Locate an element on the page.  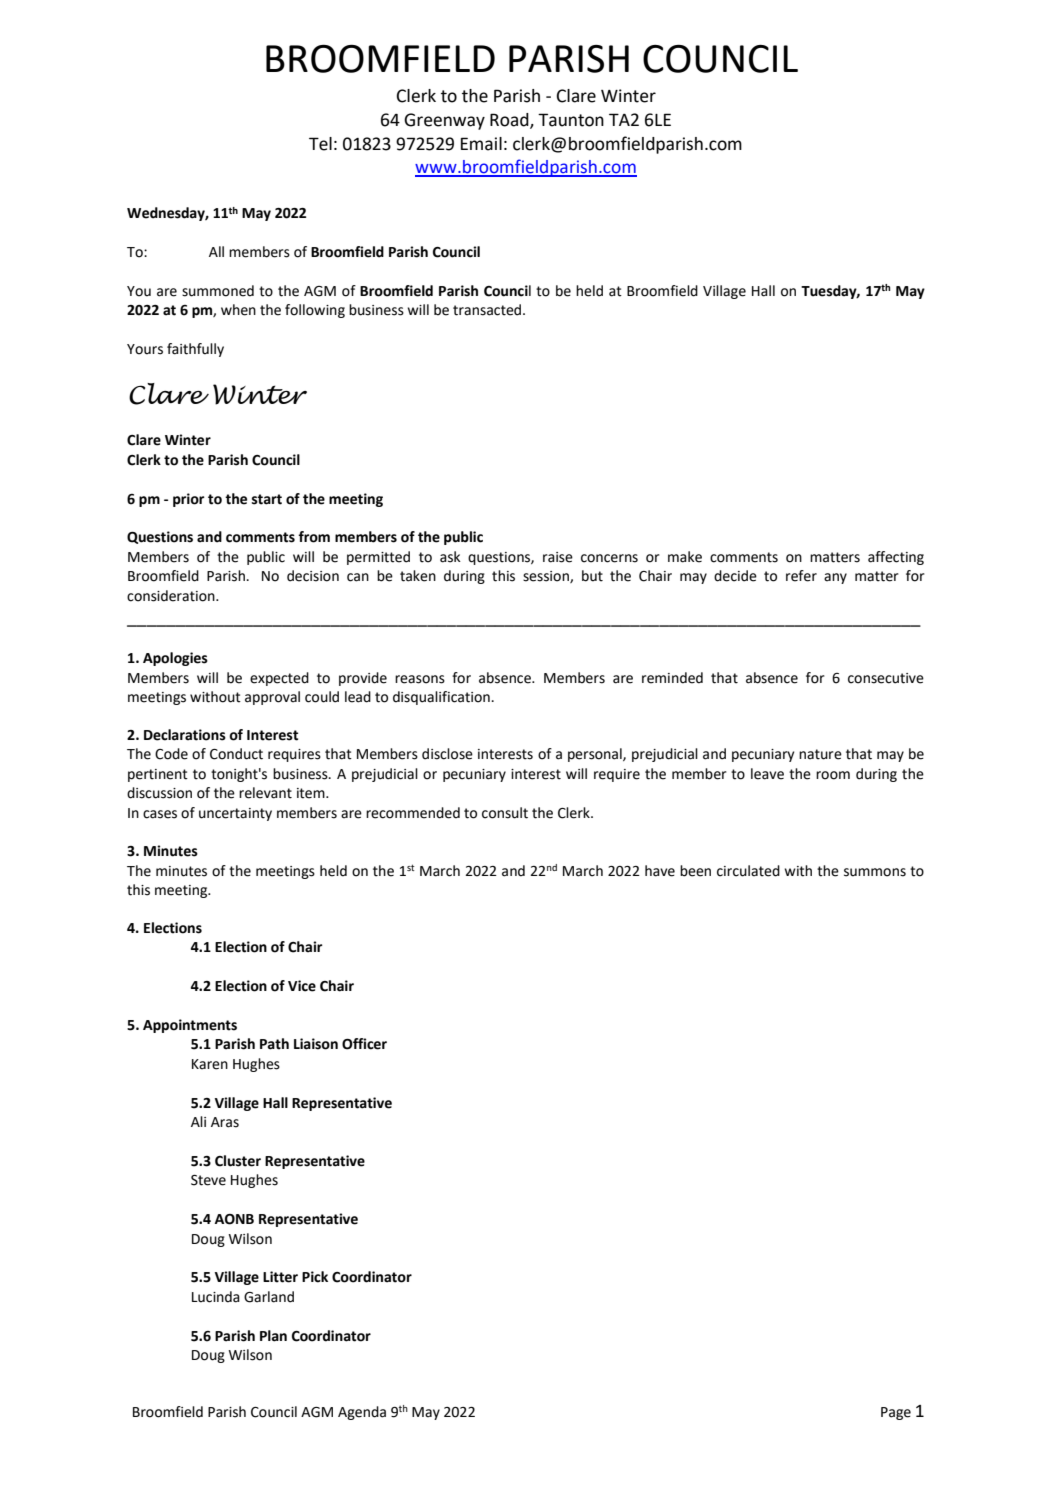
Tel is located at coordinates (320, 144).
